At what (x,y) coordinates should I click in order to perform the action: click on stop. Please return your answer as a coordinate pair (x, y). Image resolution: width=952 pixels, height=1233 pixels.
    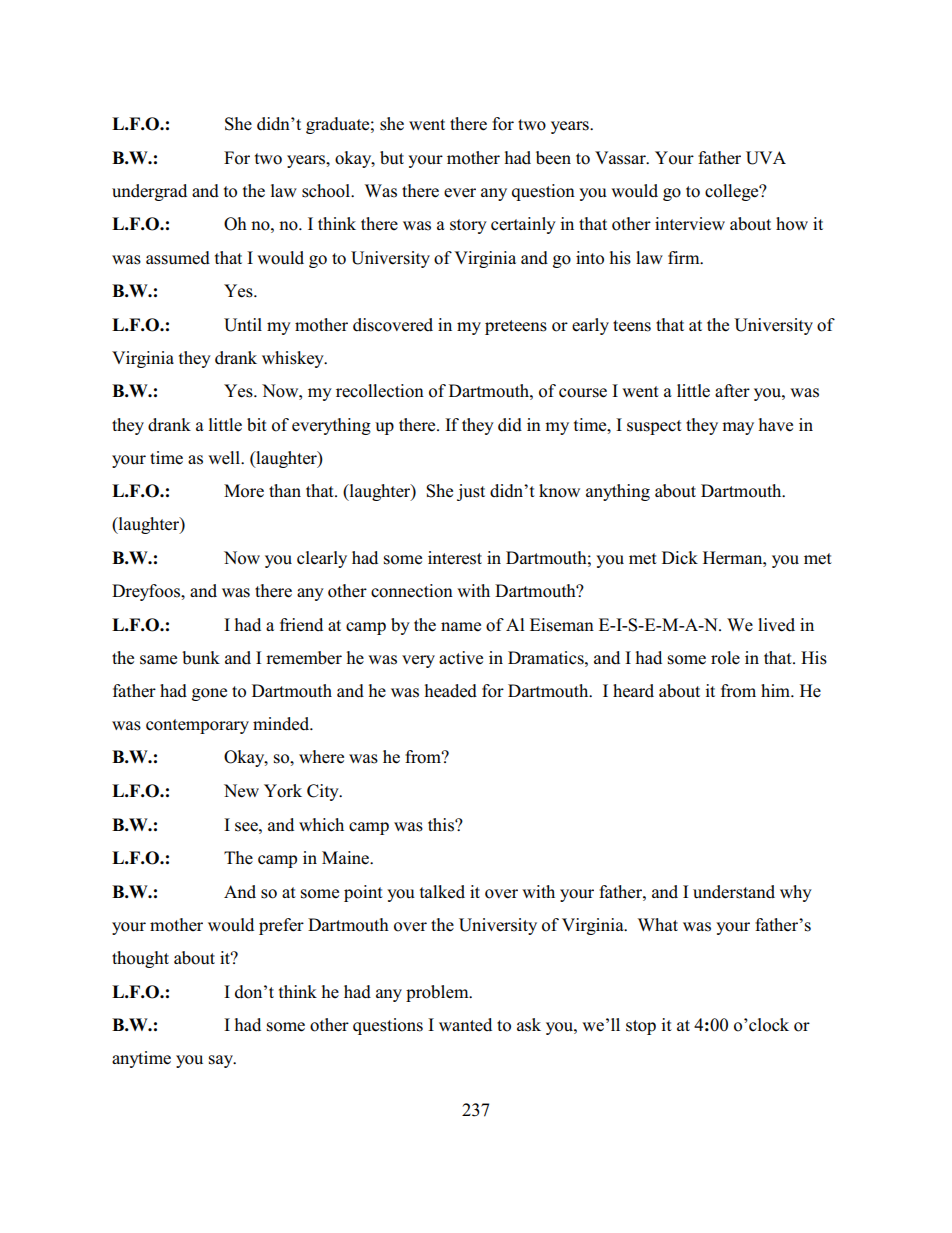
    Looking at the image, I should click on (641, 1027).
